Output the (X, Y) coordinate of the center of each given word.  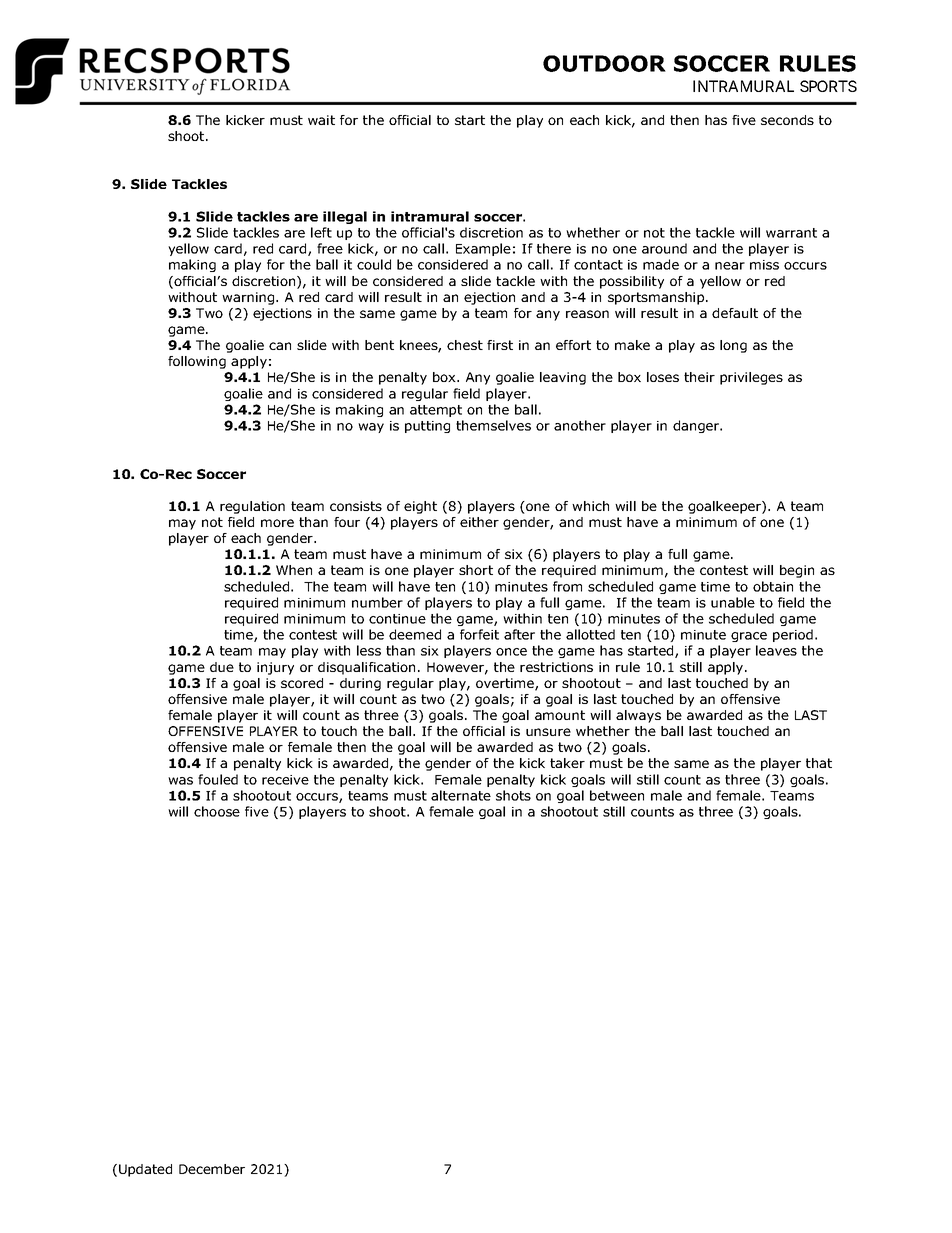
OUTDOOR (604, 63)
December (212, 1169)
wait (321, 120)
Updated (145, 1170)
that (819, 763)
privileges (751, 378)
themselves (493, 425)
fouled (218, 779)
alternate (461, 795)
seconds (787, 120)
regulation (252, 507)
